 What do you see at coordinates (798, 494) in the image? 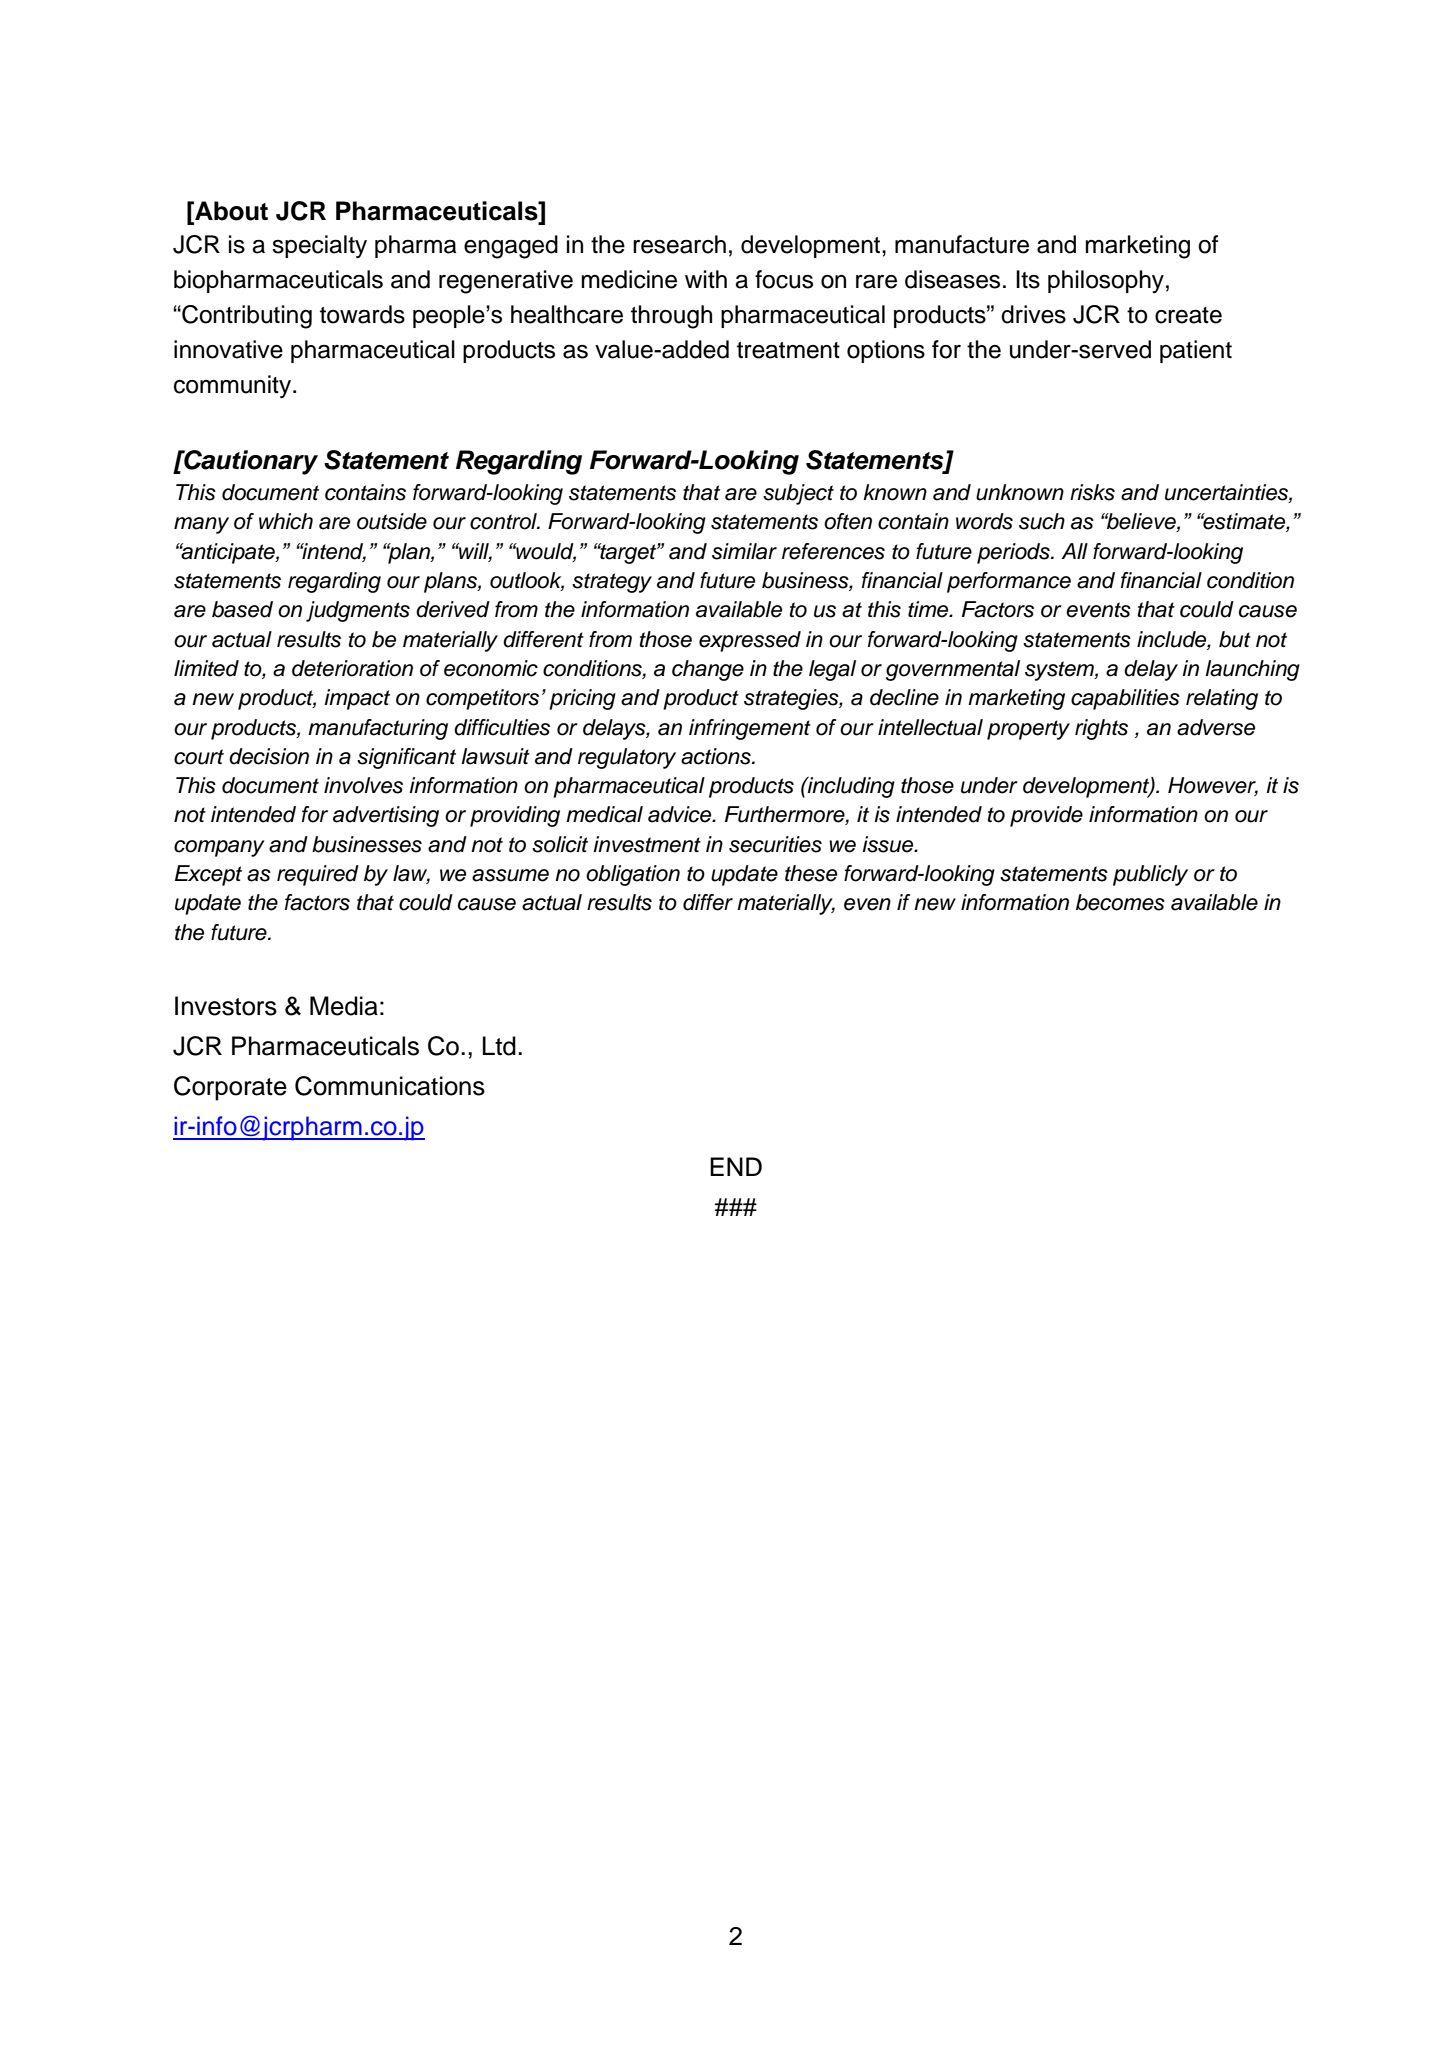
I see `subject` at bounding box center [798, 494].
